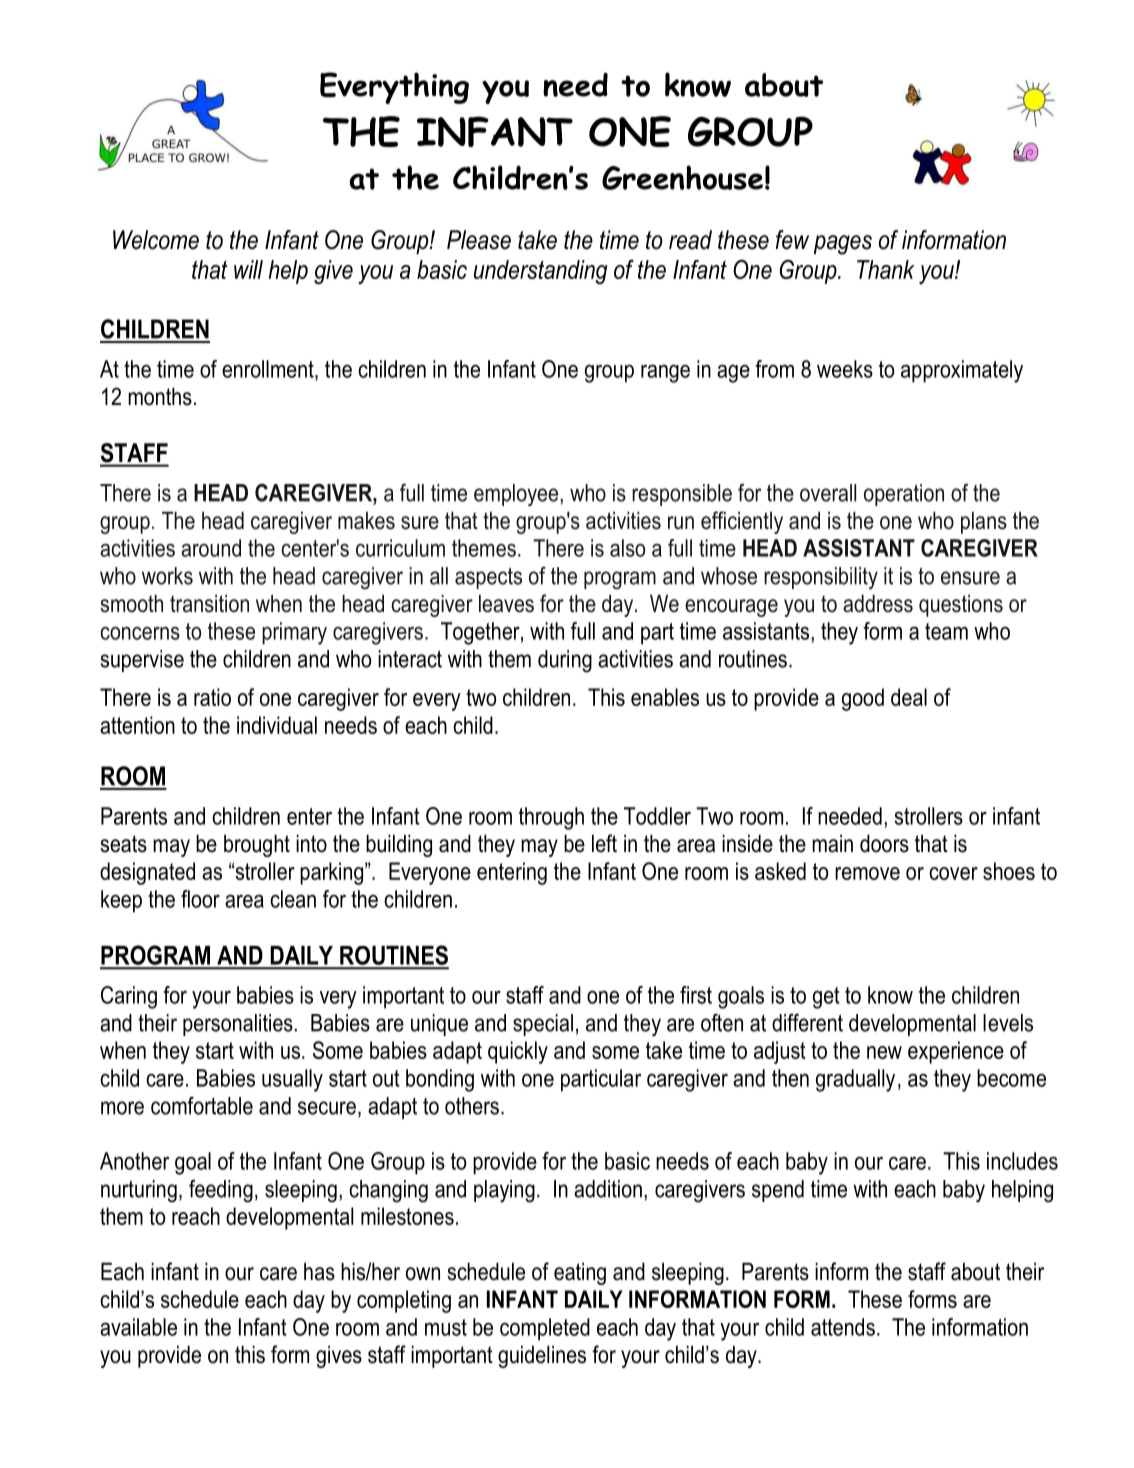 The image size is (1134, 1468). What do you see at coordinates (885, 269) in the screenshot?
I see `Thank` at bounding box center [885, 269].
